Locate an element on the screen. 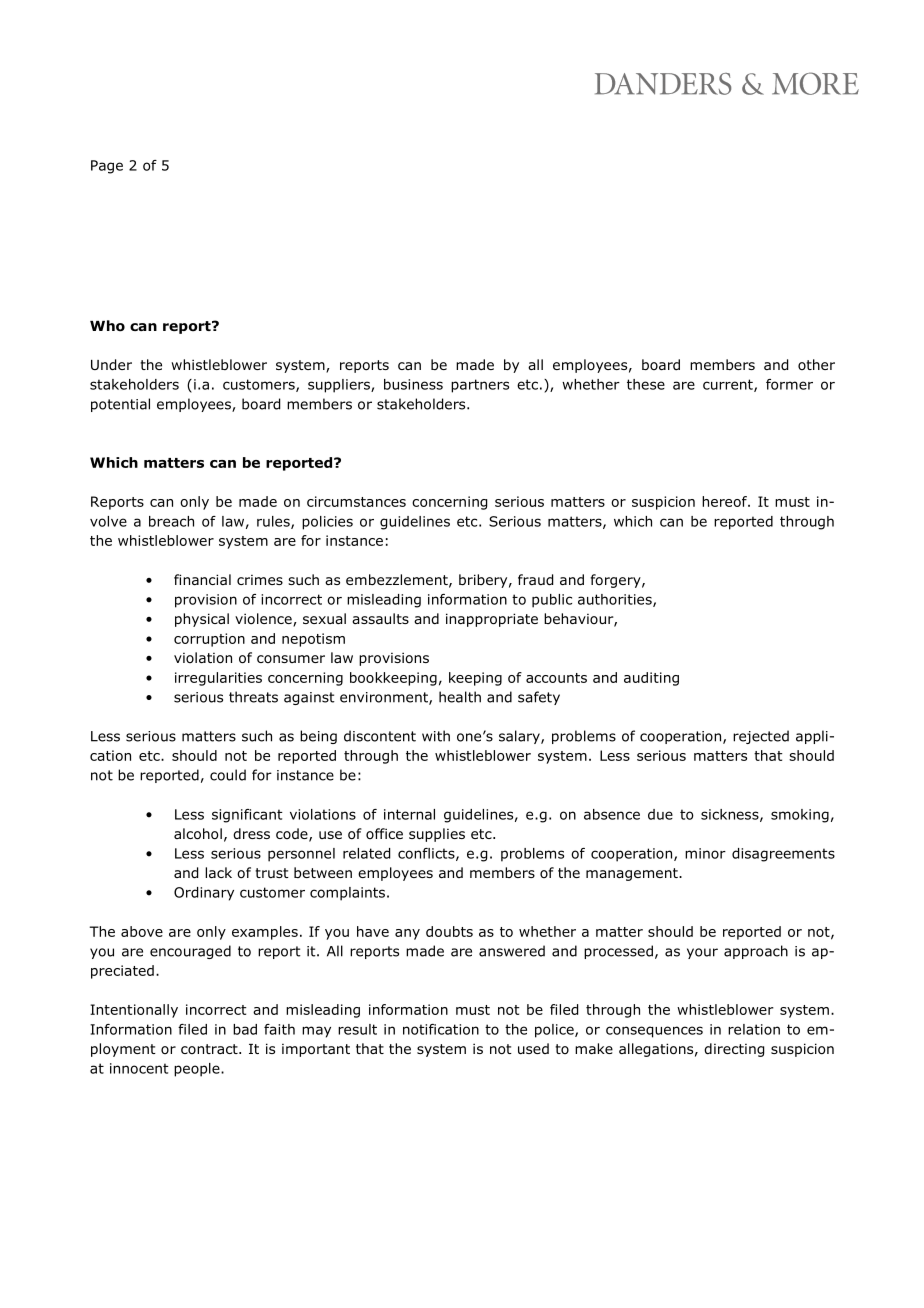  inappropriate is located at coordinates (492, 620).
